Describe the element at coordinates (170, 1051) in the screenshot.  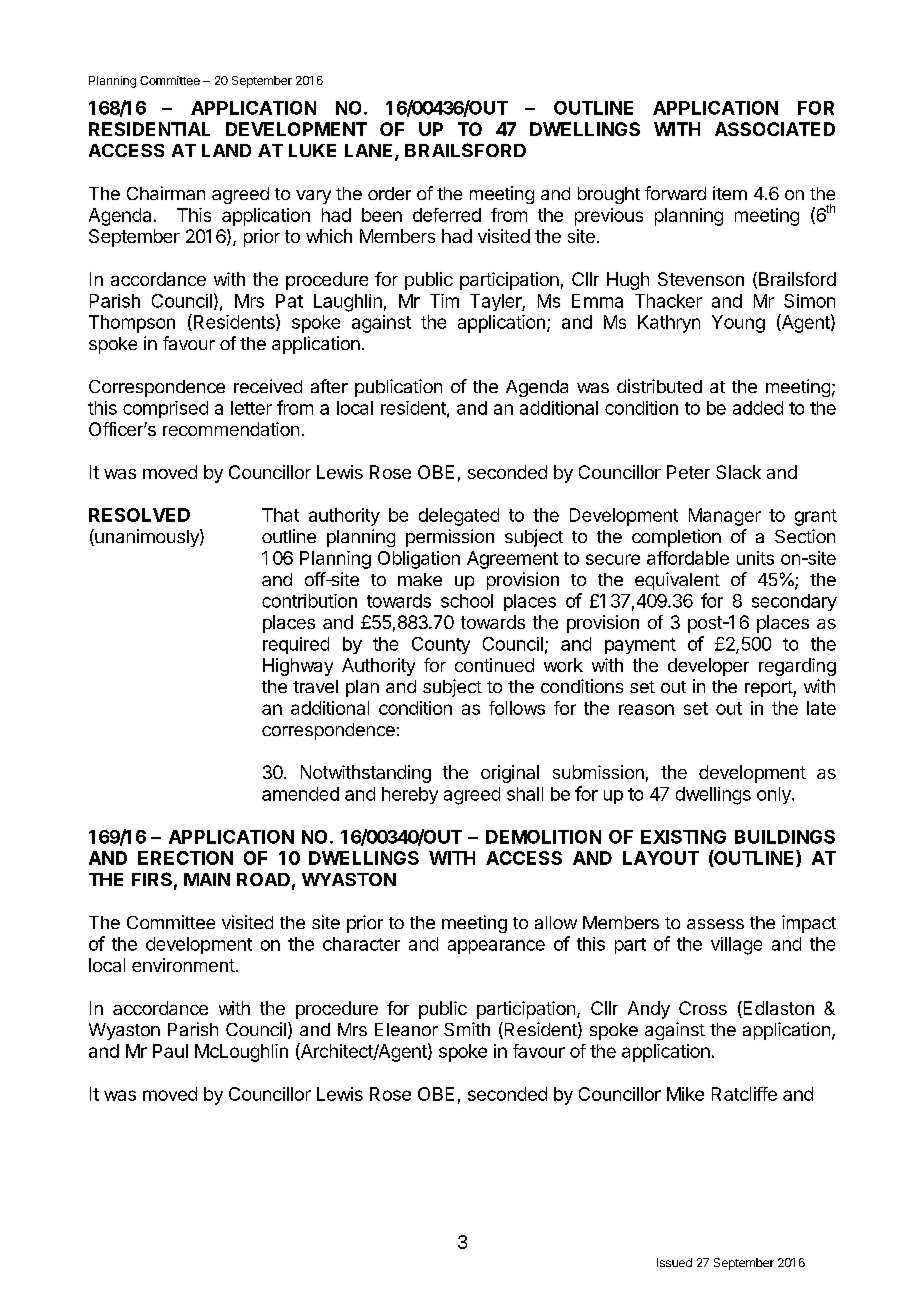
I see `Paul` at that location.
